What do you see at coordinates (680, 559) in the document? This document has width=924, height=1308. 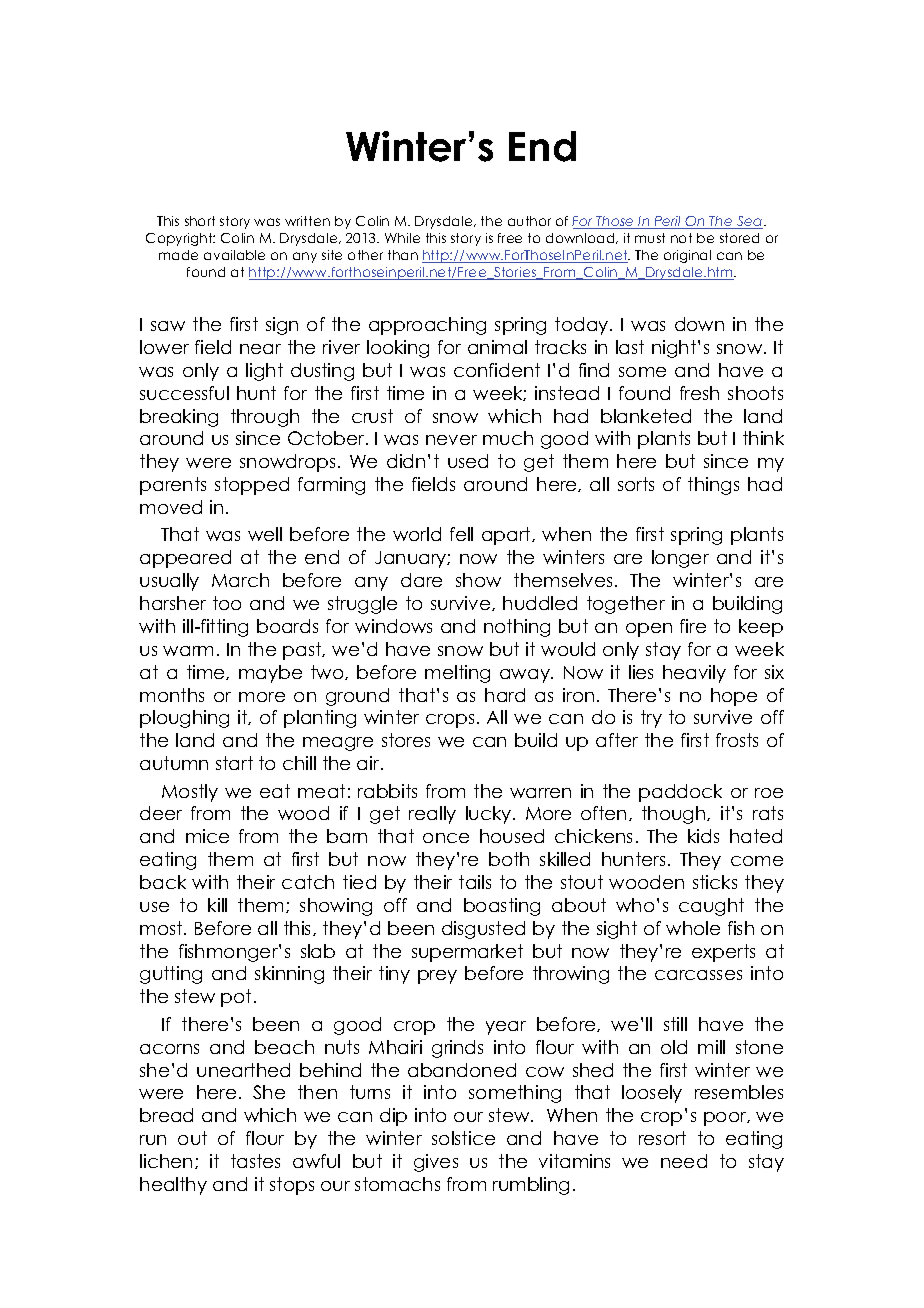 I see `longer` at bounding box center [680, 559].
